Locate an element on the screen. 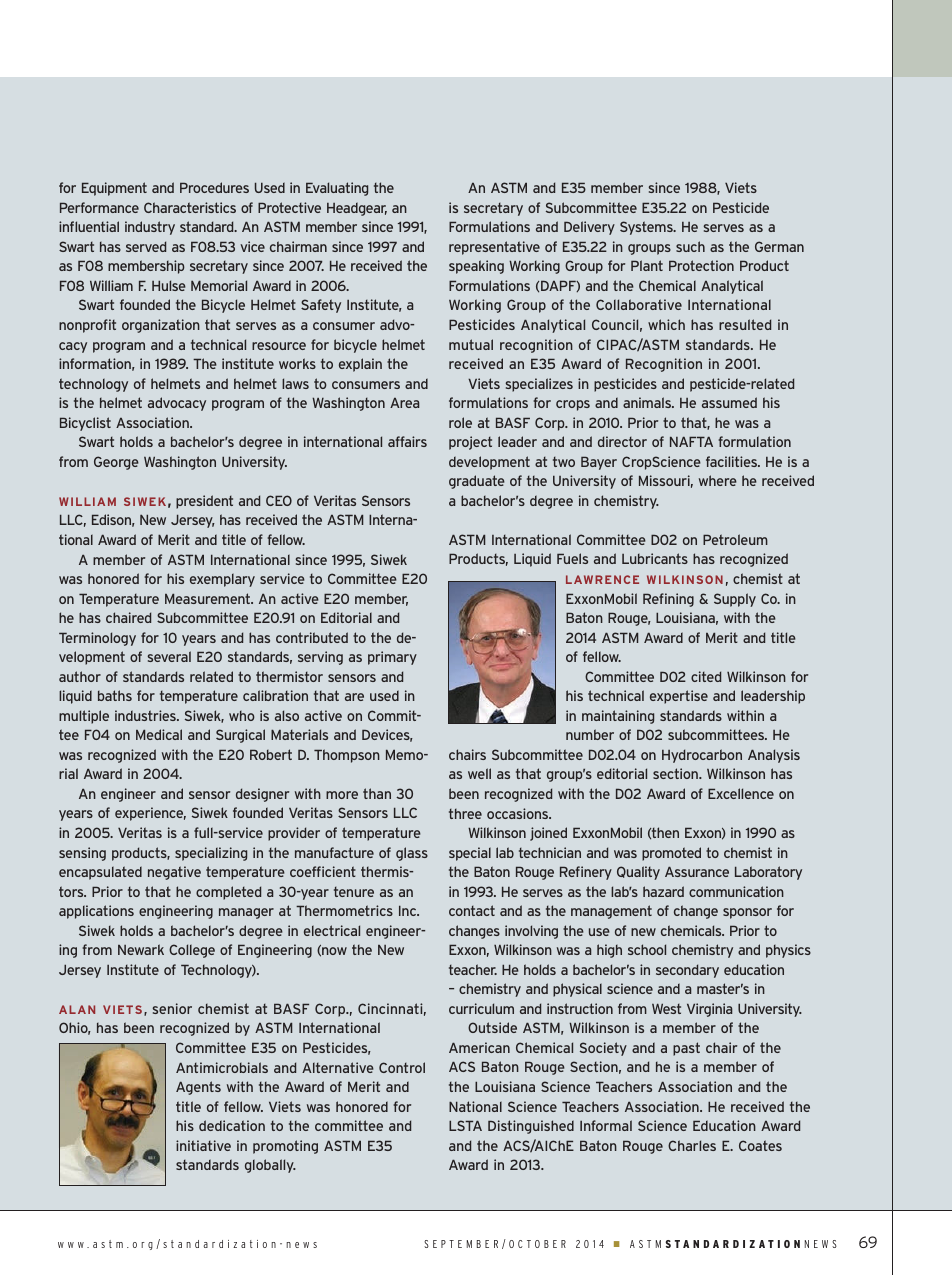 The width and height of the screenshot is (952, 1275). representative is located at coordinates (494, 248).
